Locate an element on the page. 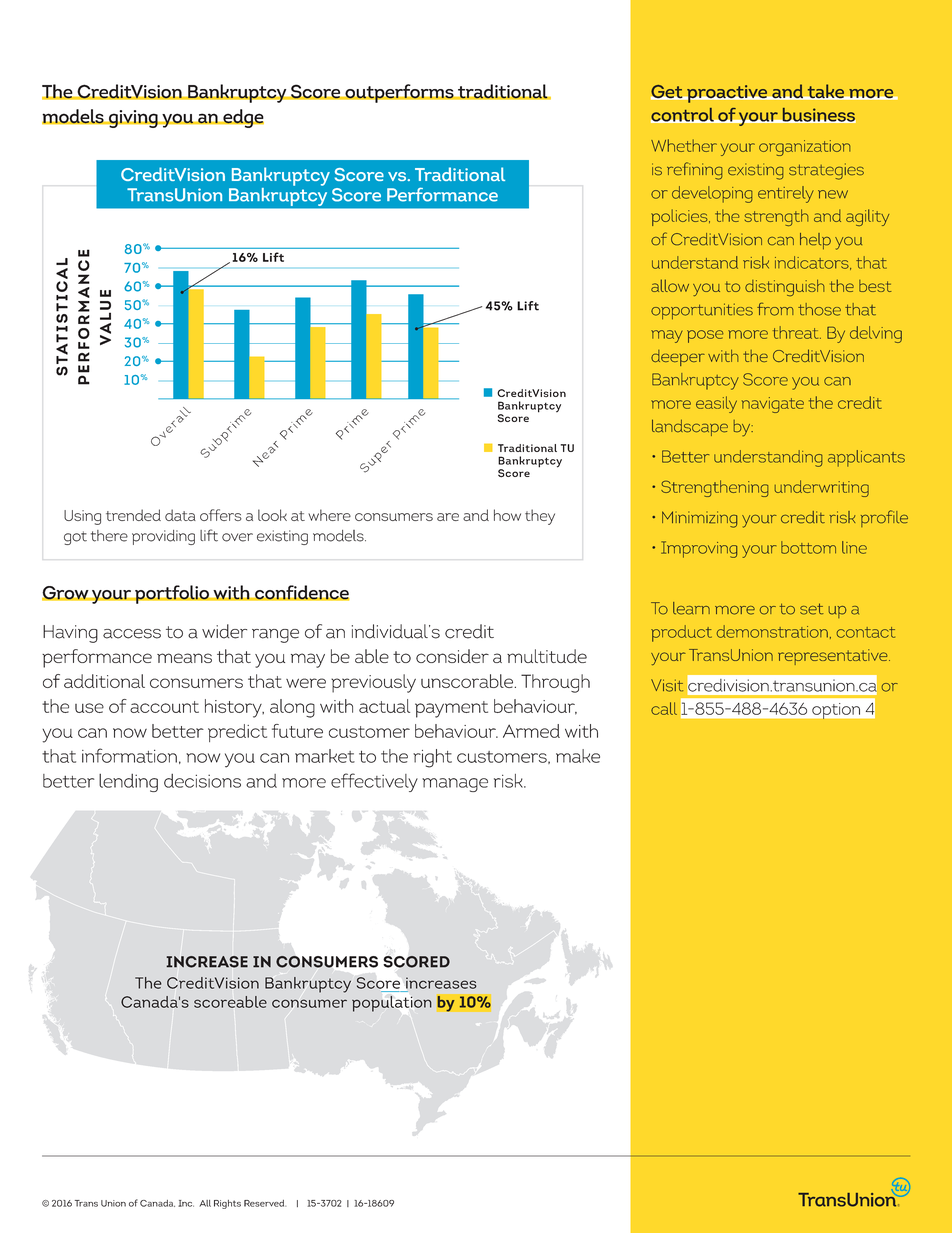 The width and height of the page is (952, 1233). information is located at coordinates (129, 755).
